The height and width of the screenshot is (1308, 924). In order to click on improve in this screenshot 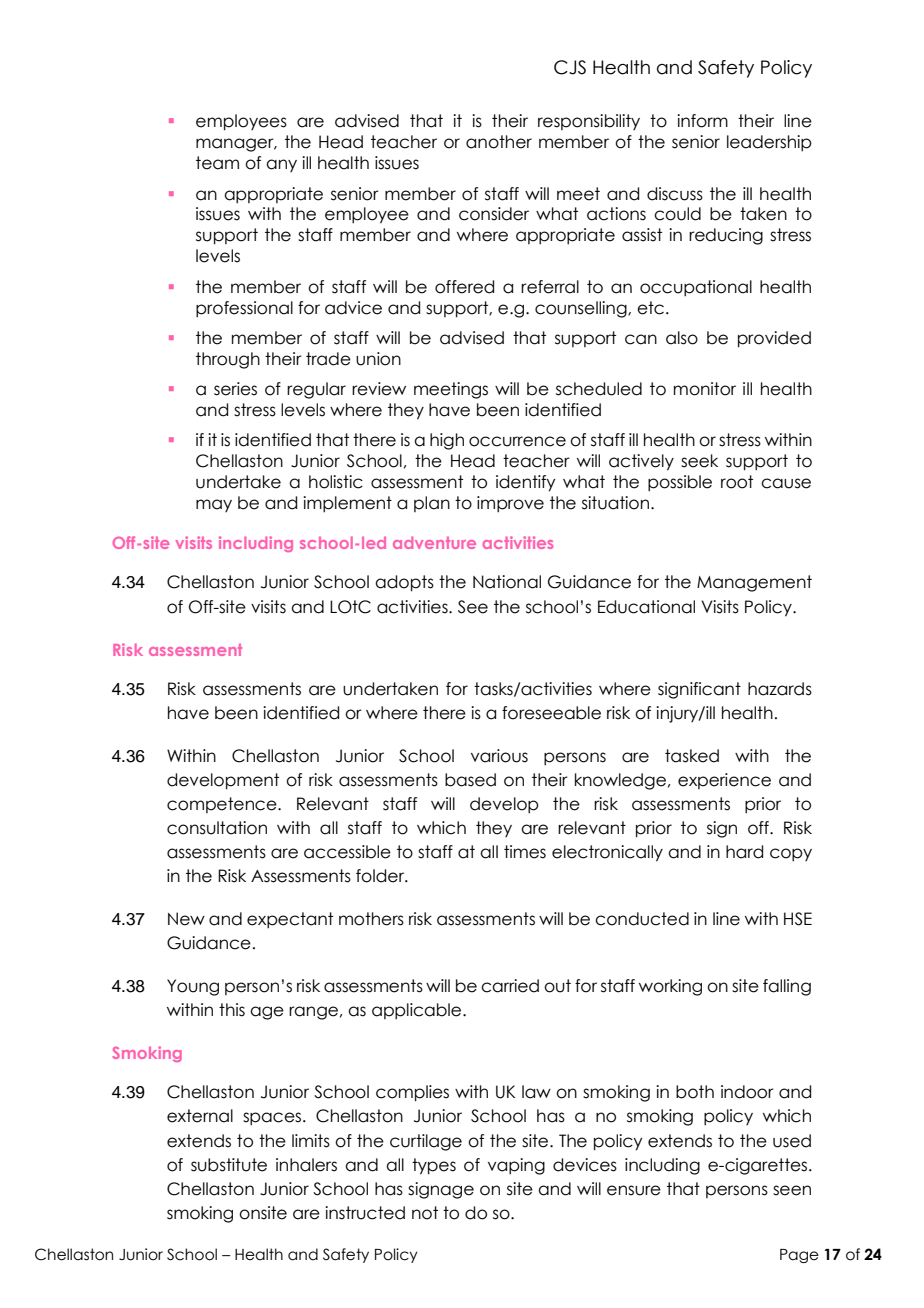, I will do `click(510, 504)`.
